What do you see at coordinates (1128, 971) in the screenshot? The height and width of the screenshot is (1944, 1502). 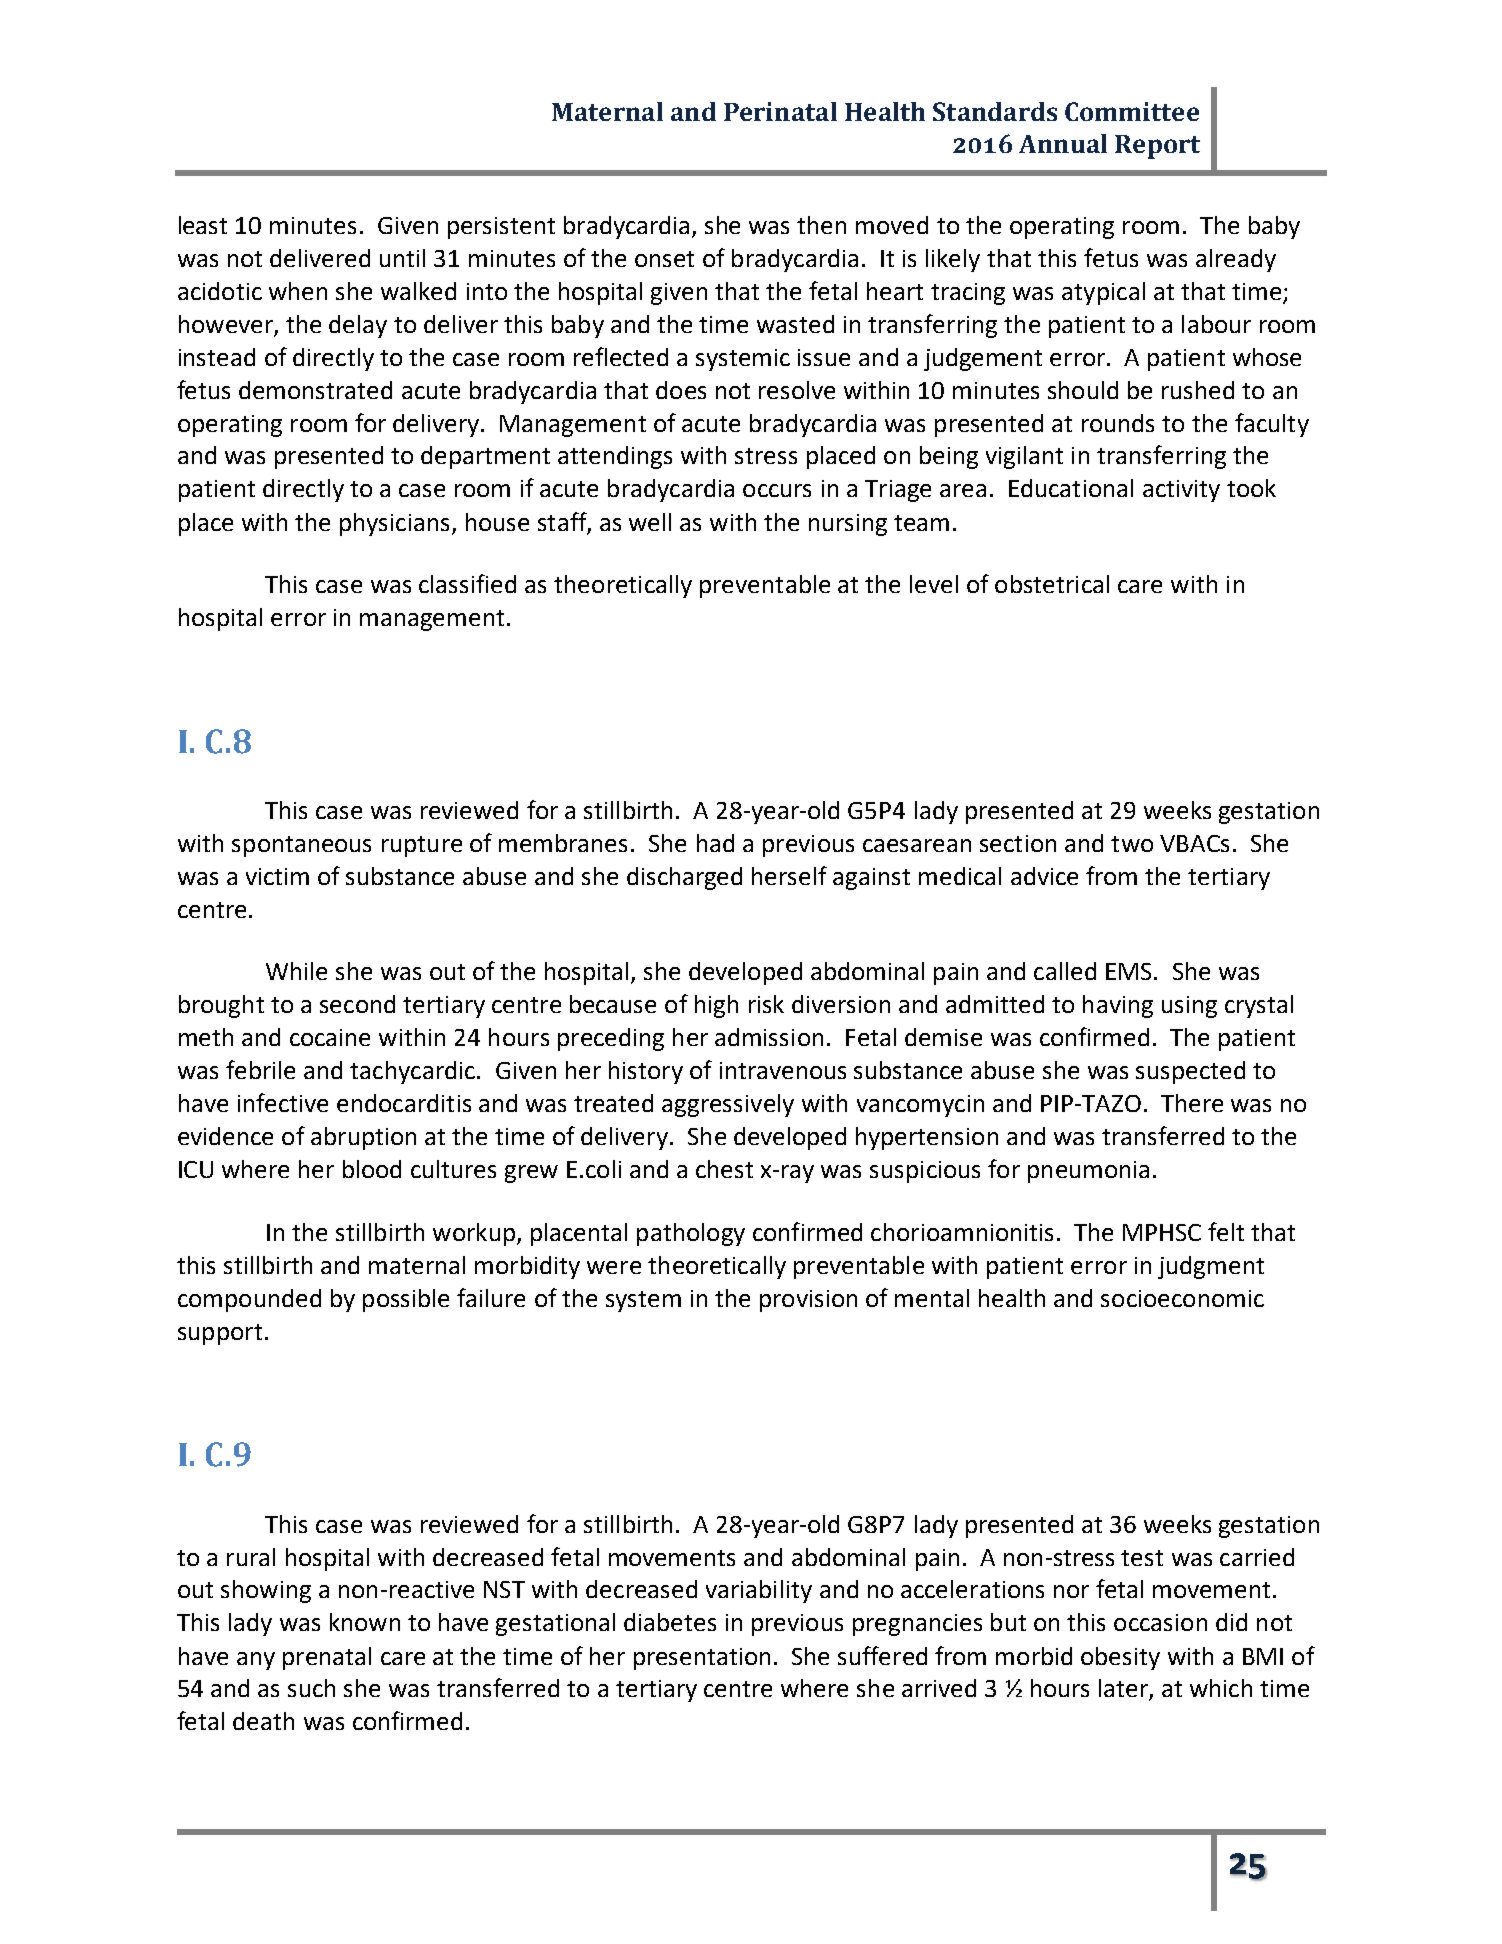 I see `EMS` at bounding box center [1128, 971].
